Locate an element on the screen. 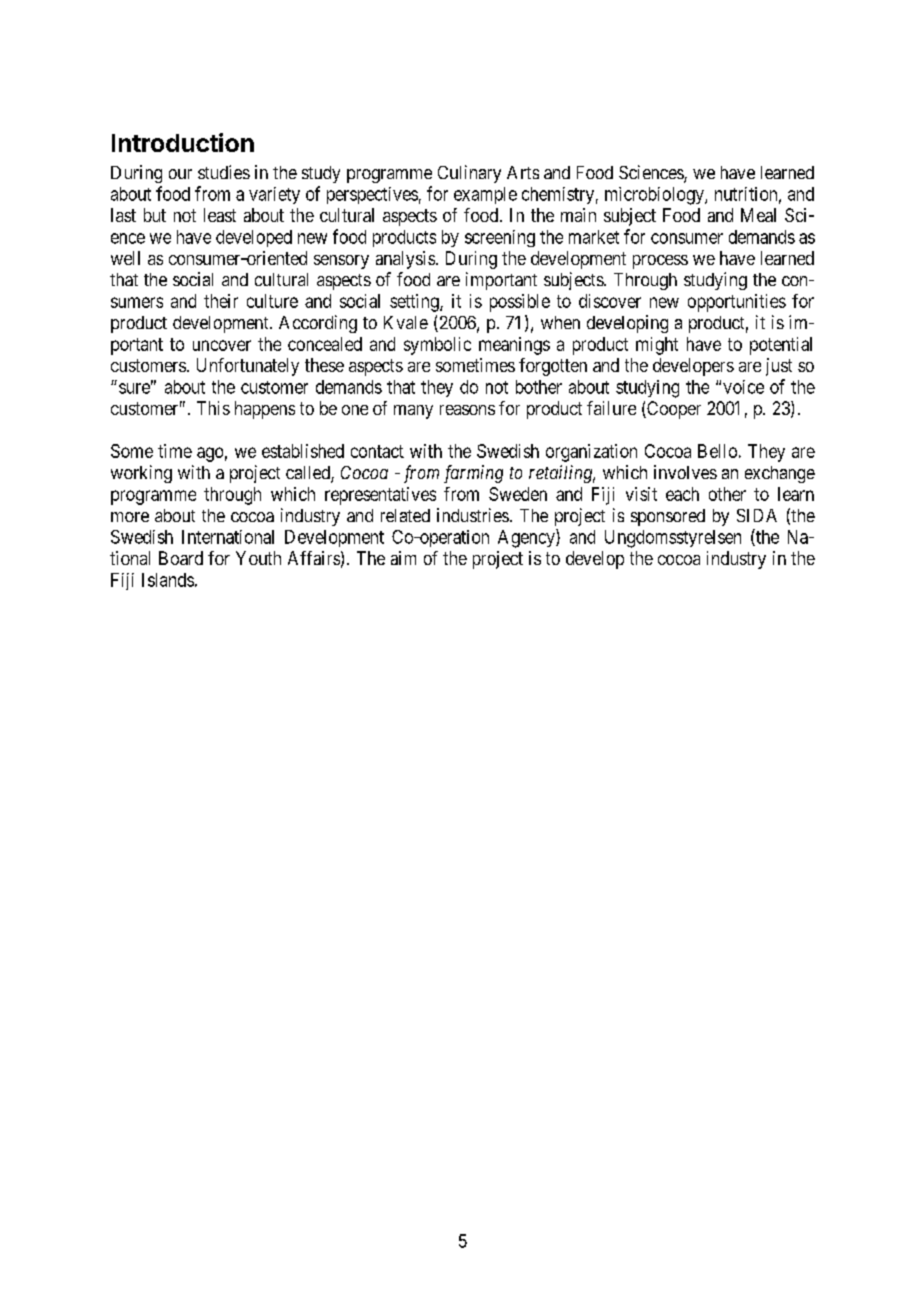 The height and width of the screenshot is (1308, 924). might is located at coordinates (657, 346).
